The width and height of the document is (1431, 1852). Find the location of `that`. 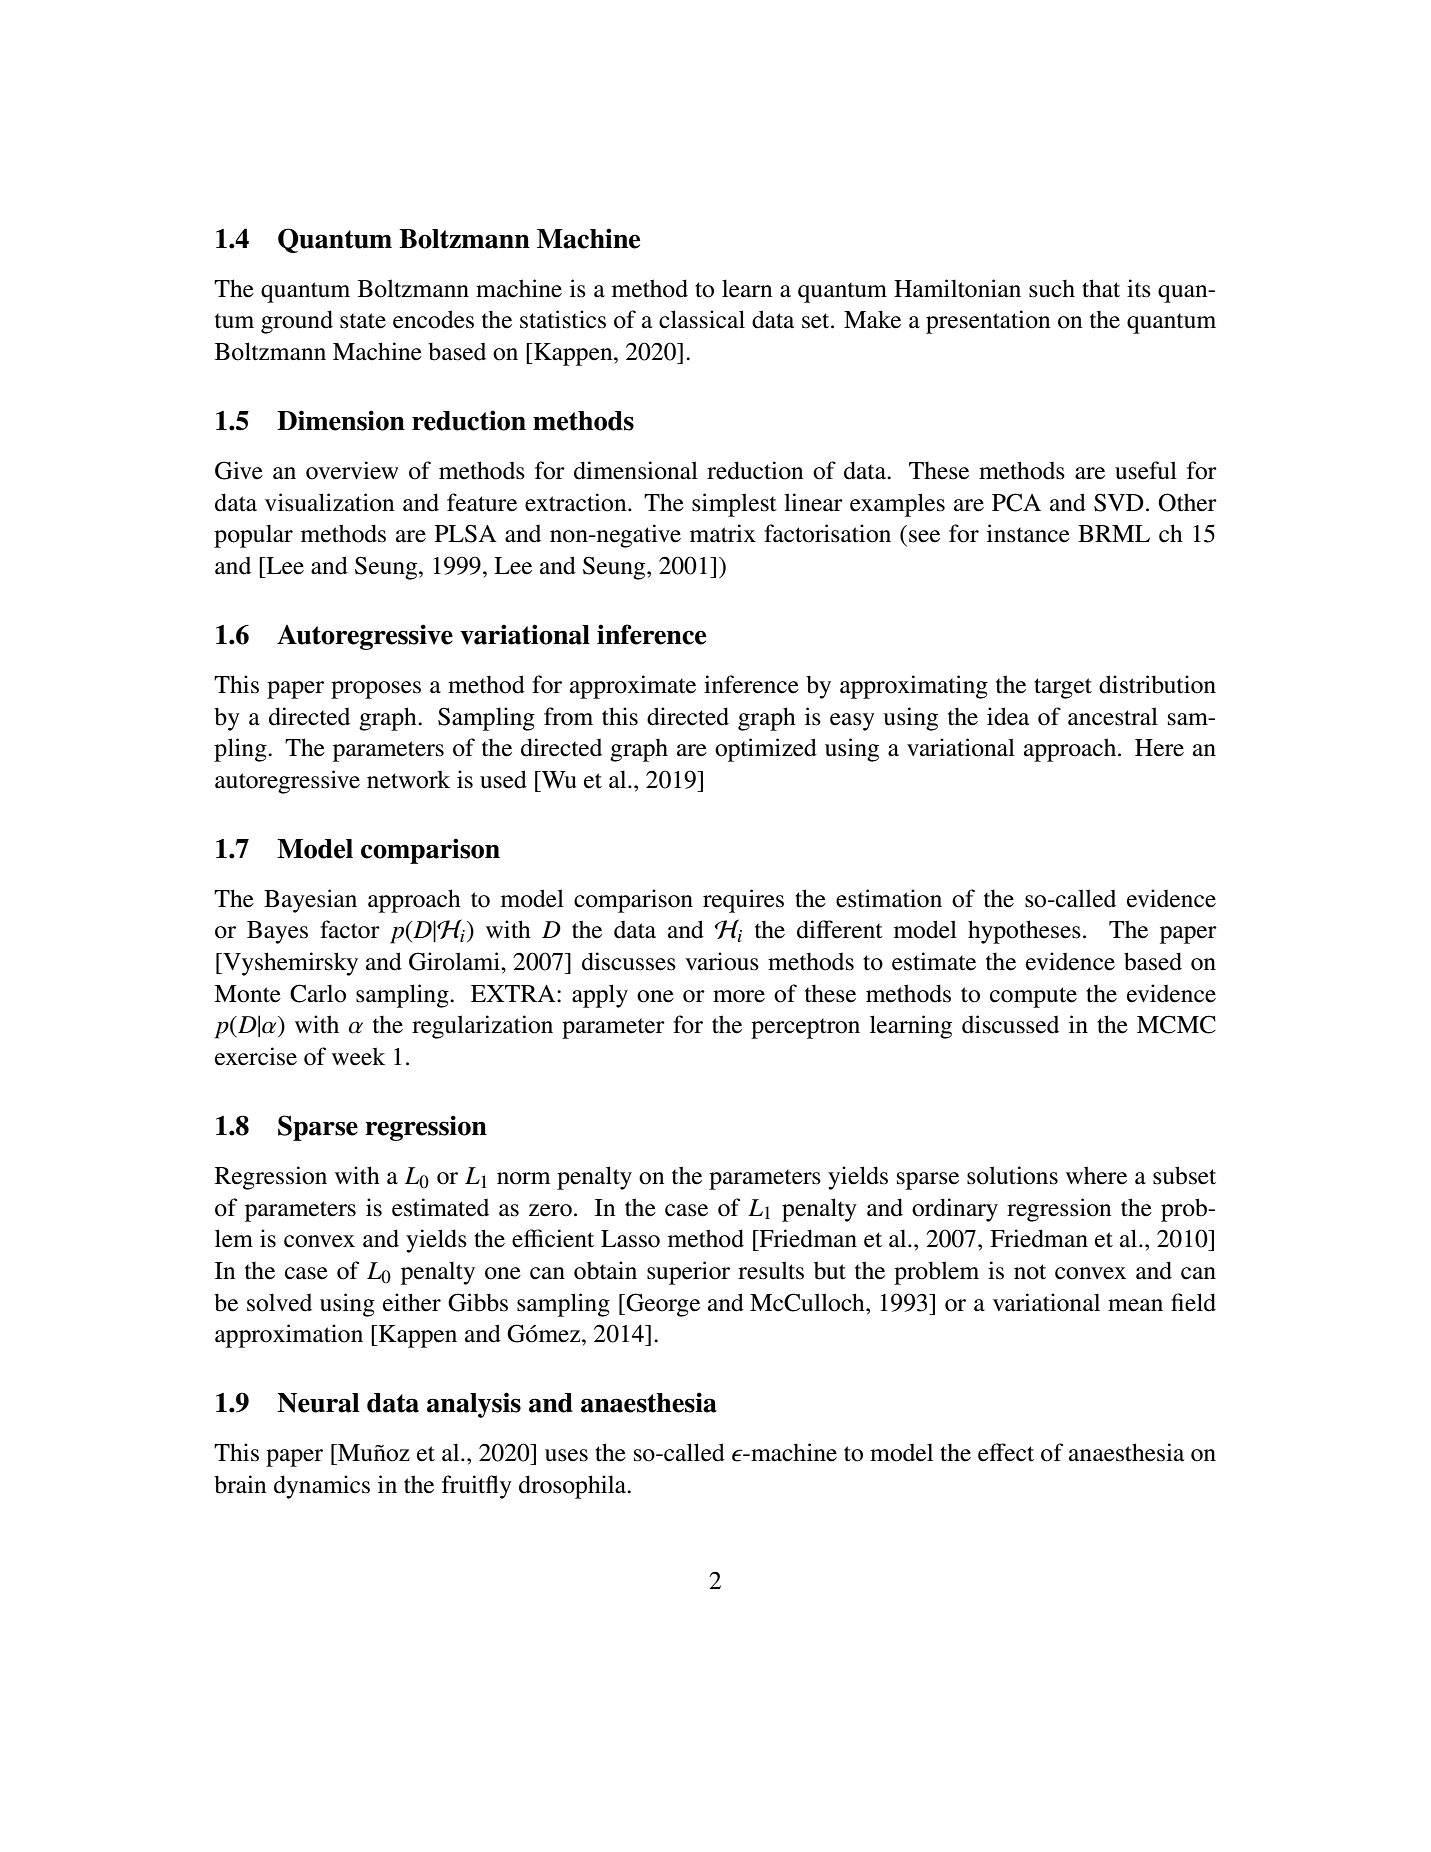

that is located at coordinates (1101, 288).
